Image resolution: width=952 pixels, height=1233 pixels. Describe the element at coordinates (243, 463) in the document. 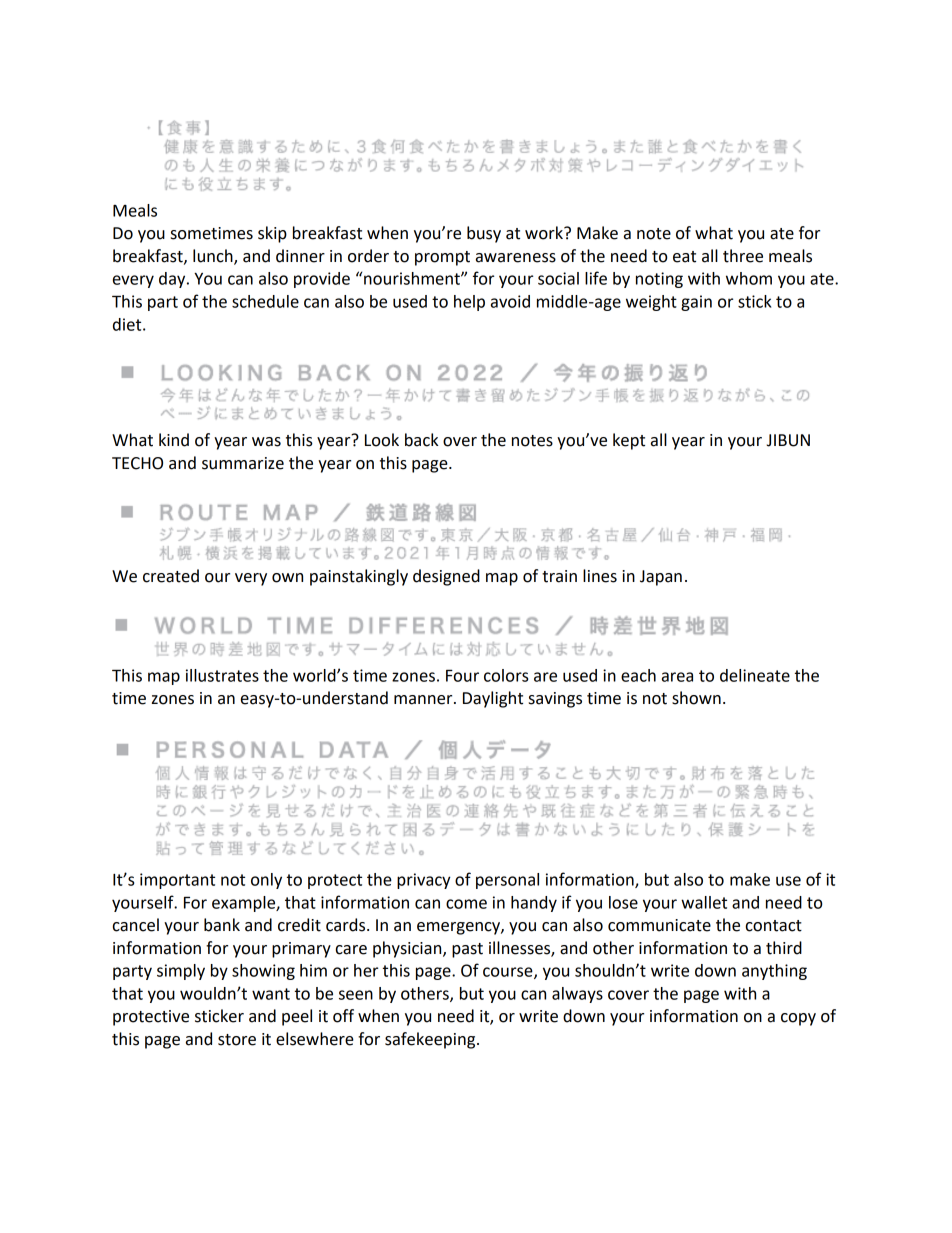

I see `summarize` at that location.
